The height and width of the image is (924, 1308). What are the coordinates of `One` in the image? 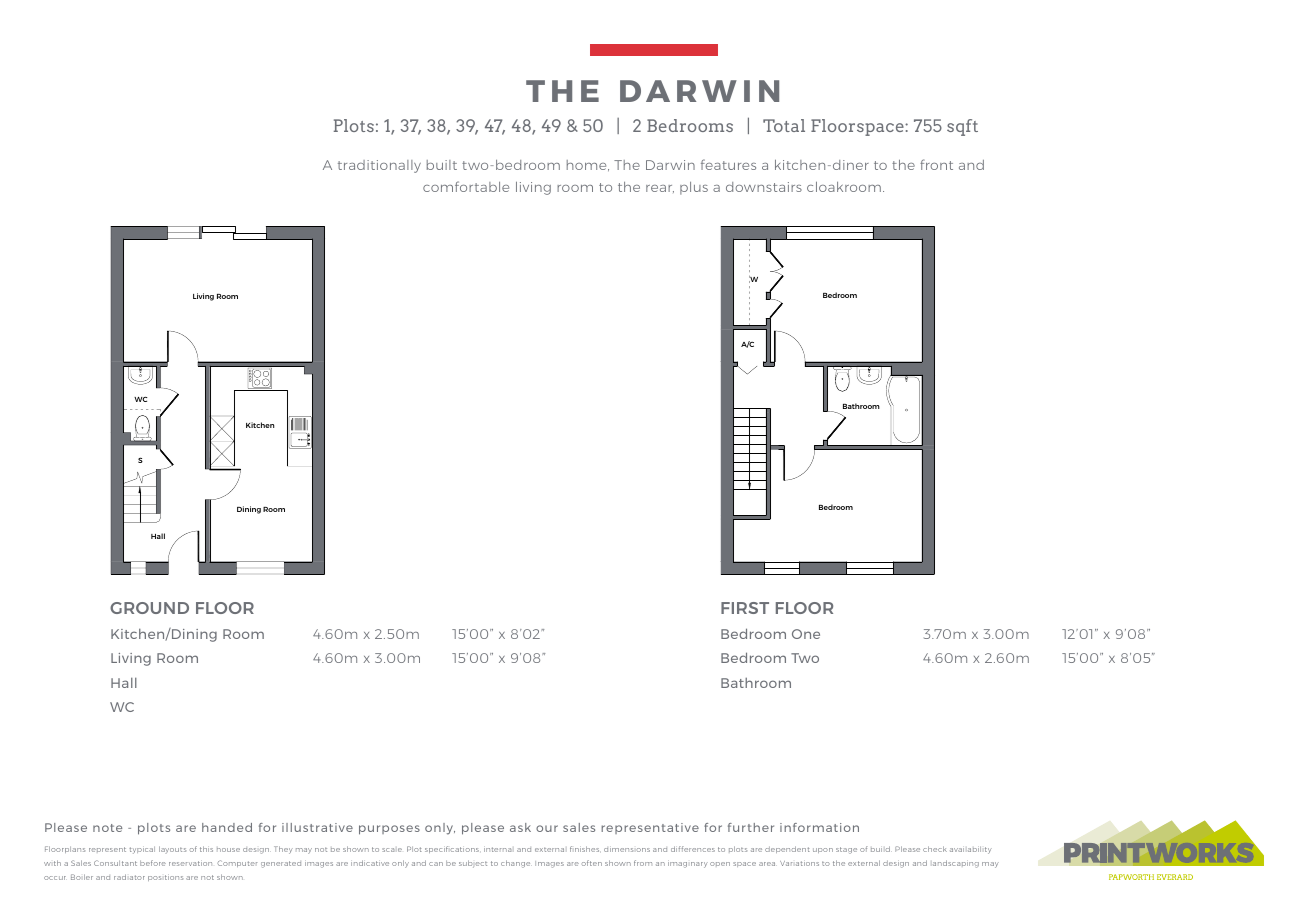 It's located at (806, 634).
